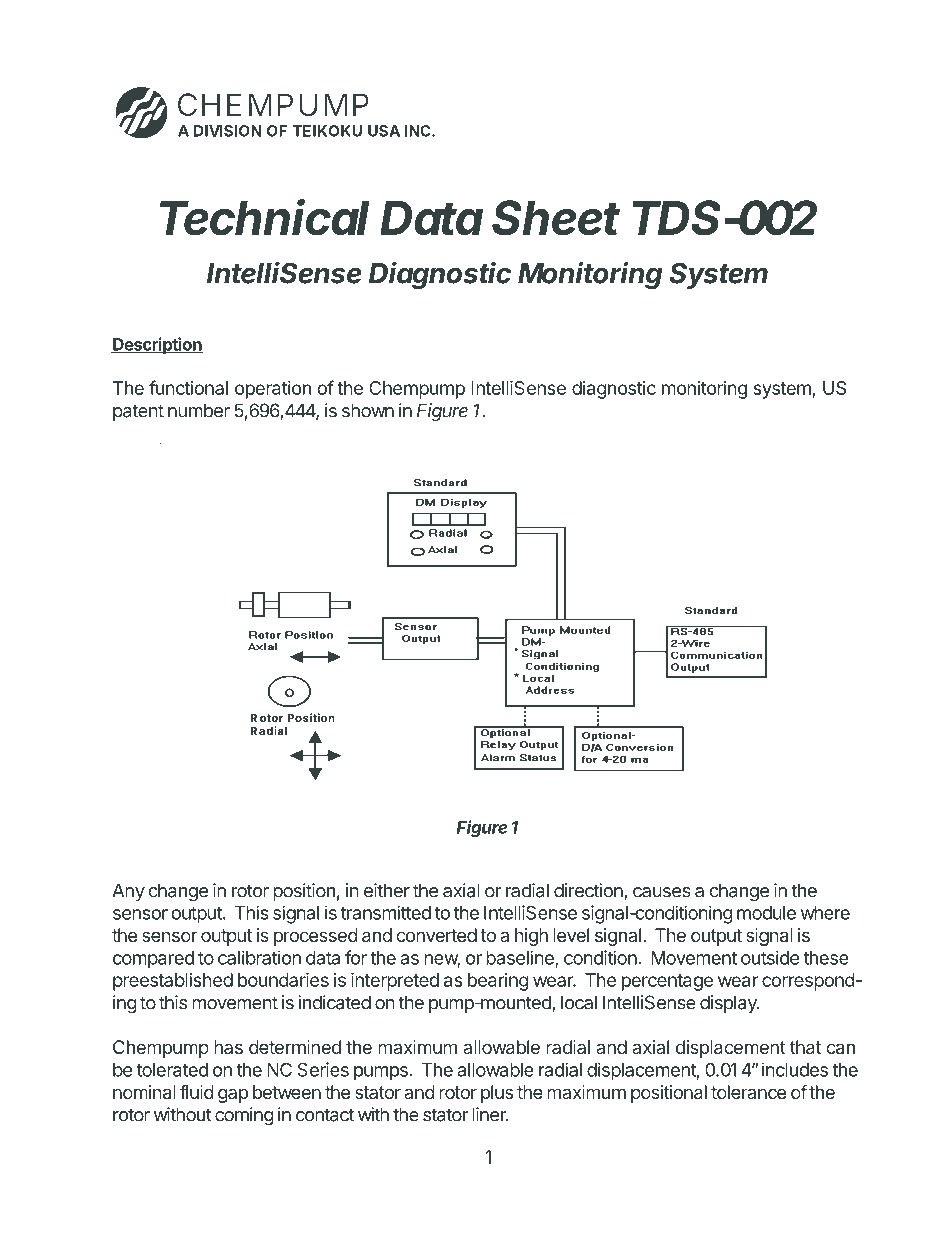  What do you see at coordinates (228, 131) in the screenshot?
I see `DIVISION` at bounding box center [228, 131].
